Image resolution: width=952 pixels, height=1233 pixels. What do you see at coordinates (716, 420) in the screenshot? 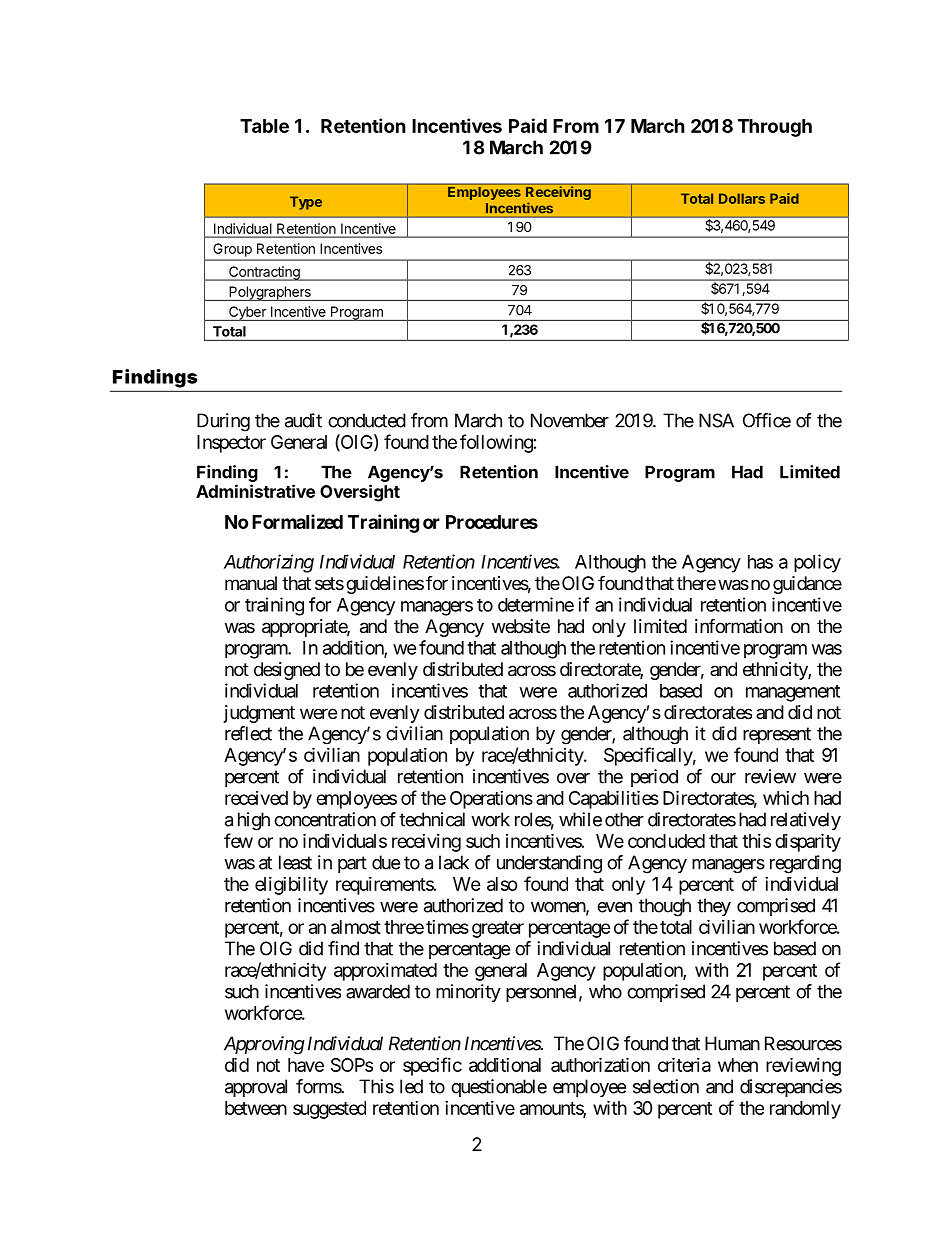
I see `NSA` at bounding box center [716, 420].
